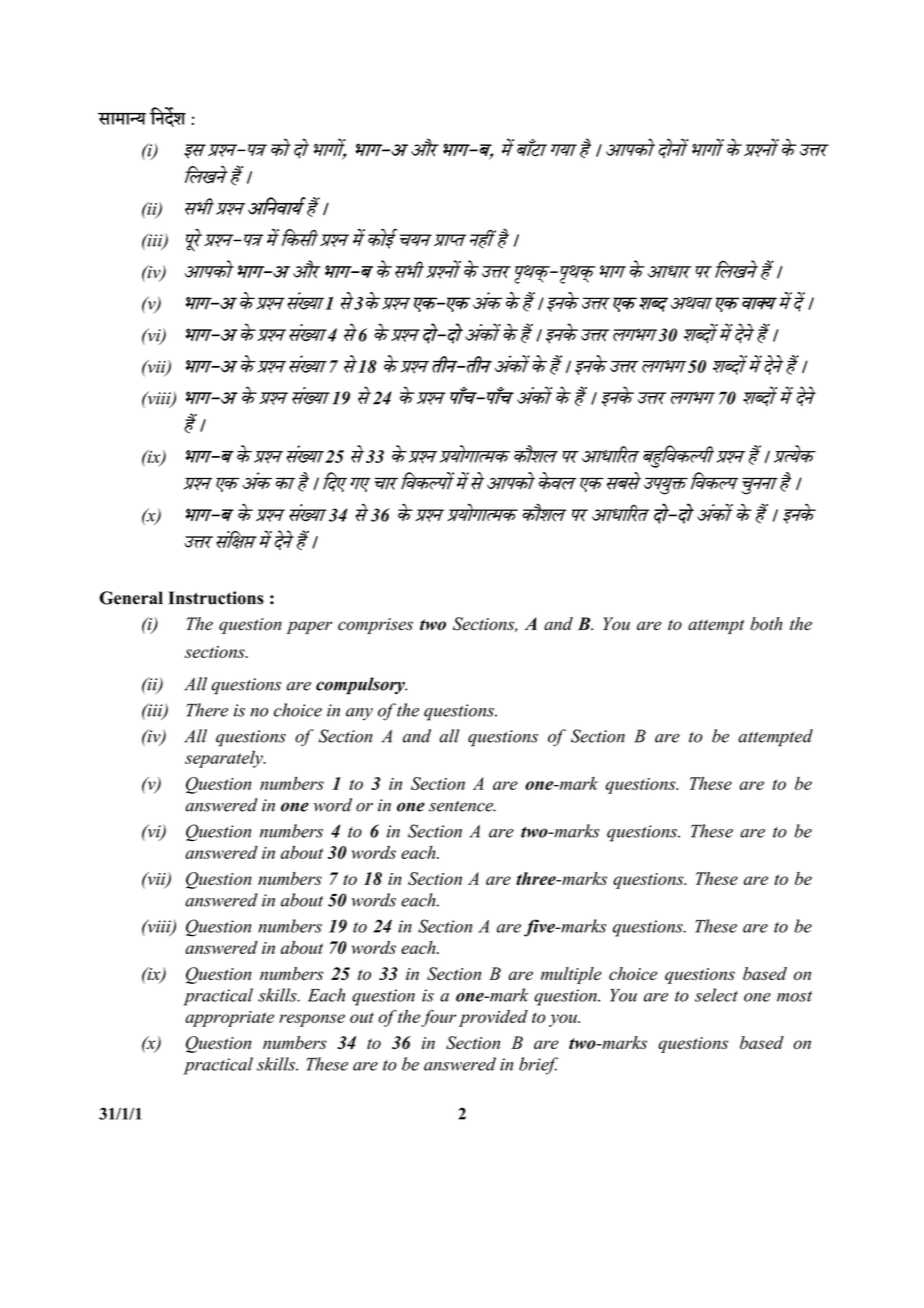 This screenshot has height=1308, width=924. What do you see at coordinates (571, 975) in the screenshot?
I see `multiple` at bounding box center [571, 975].
